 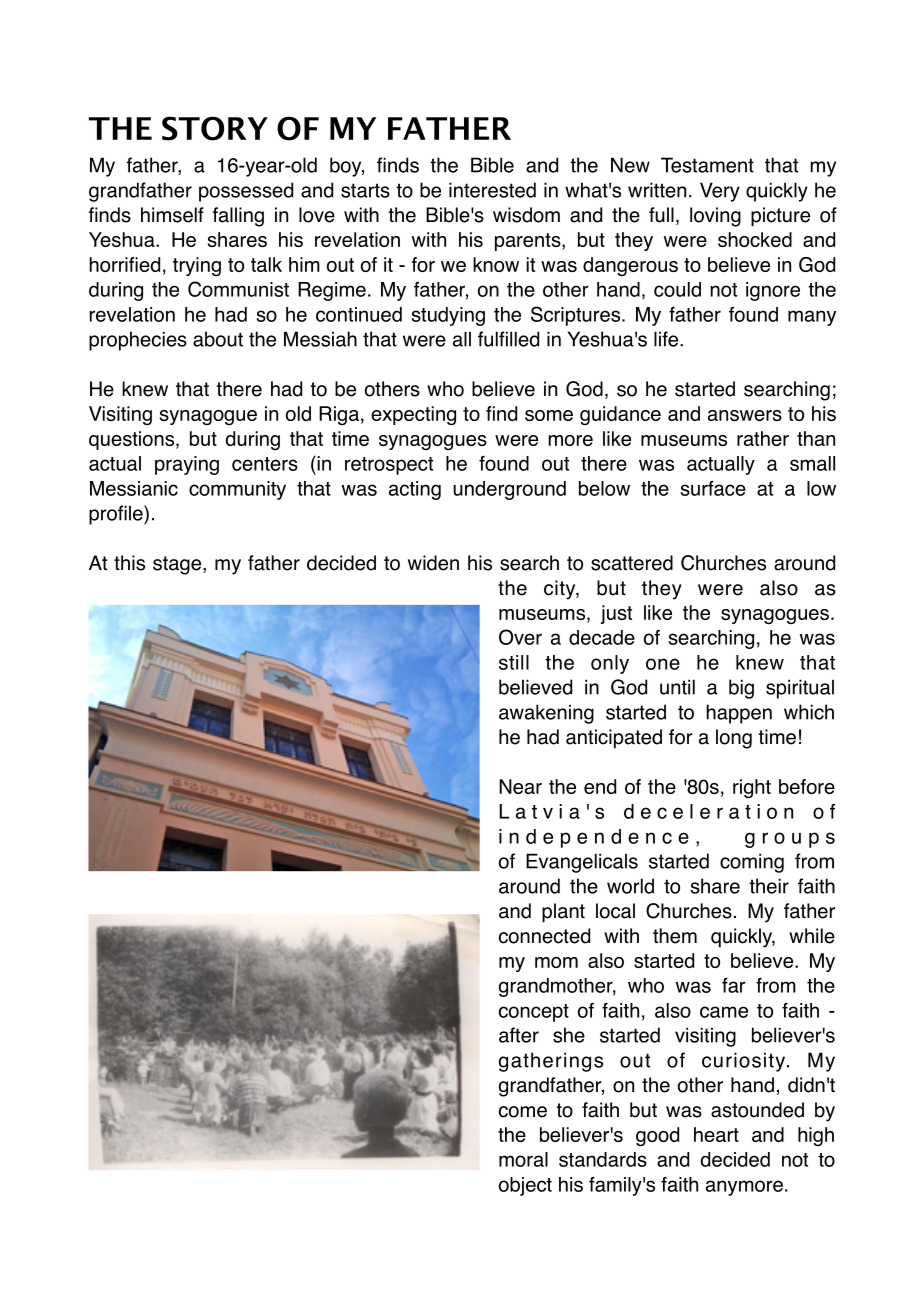 I want to click on big, so click(x=741, y=689).
